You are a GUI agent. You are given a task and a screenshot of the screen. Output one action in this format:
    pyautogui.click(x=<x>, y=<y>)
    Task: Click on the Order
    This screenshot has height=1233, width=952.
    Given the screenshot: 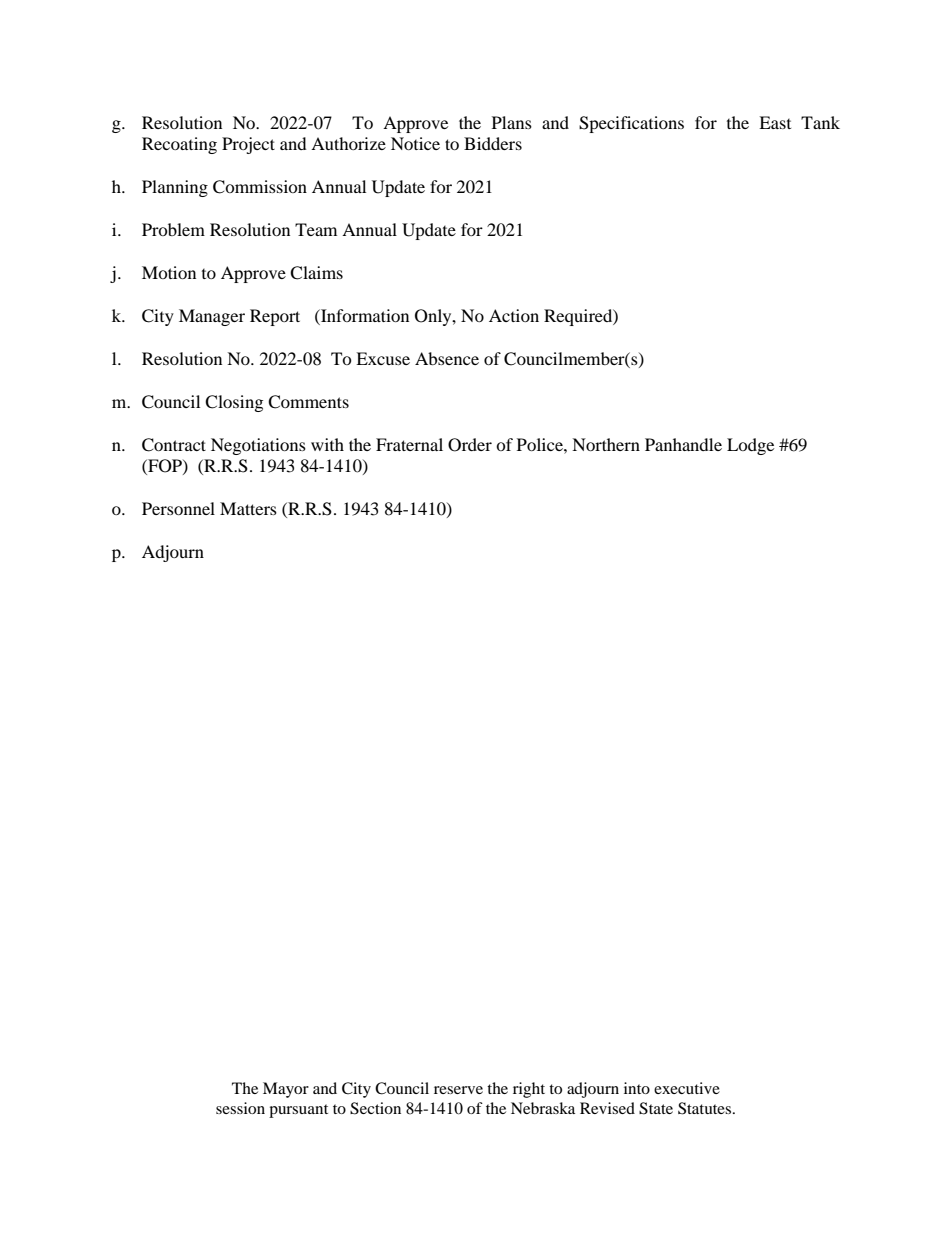 What is the action you would take?
    pyautogui.click(x=470, y=445)
